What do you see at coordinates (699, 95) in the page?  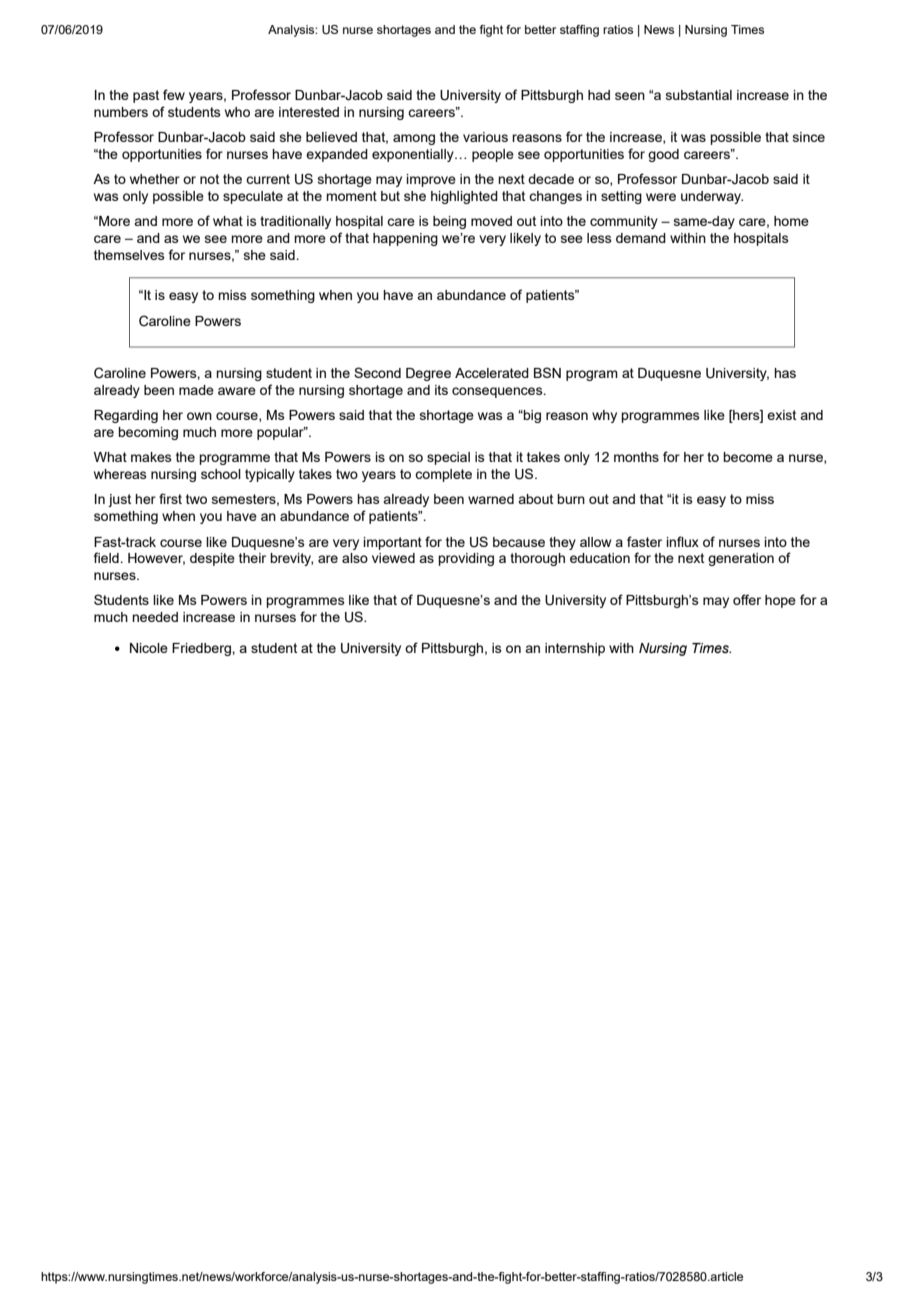 I see `substantial` at bounding box center [699, 95].
